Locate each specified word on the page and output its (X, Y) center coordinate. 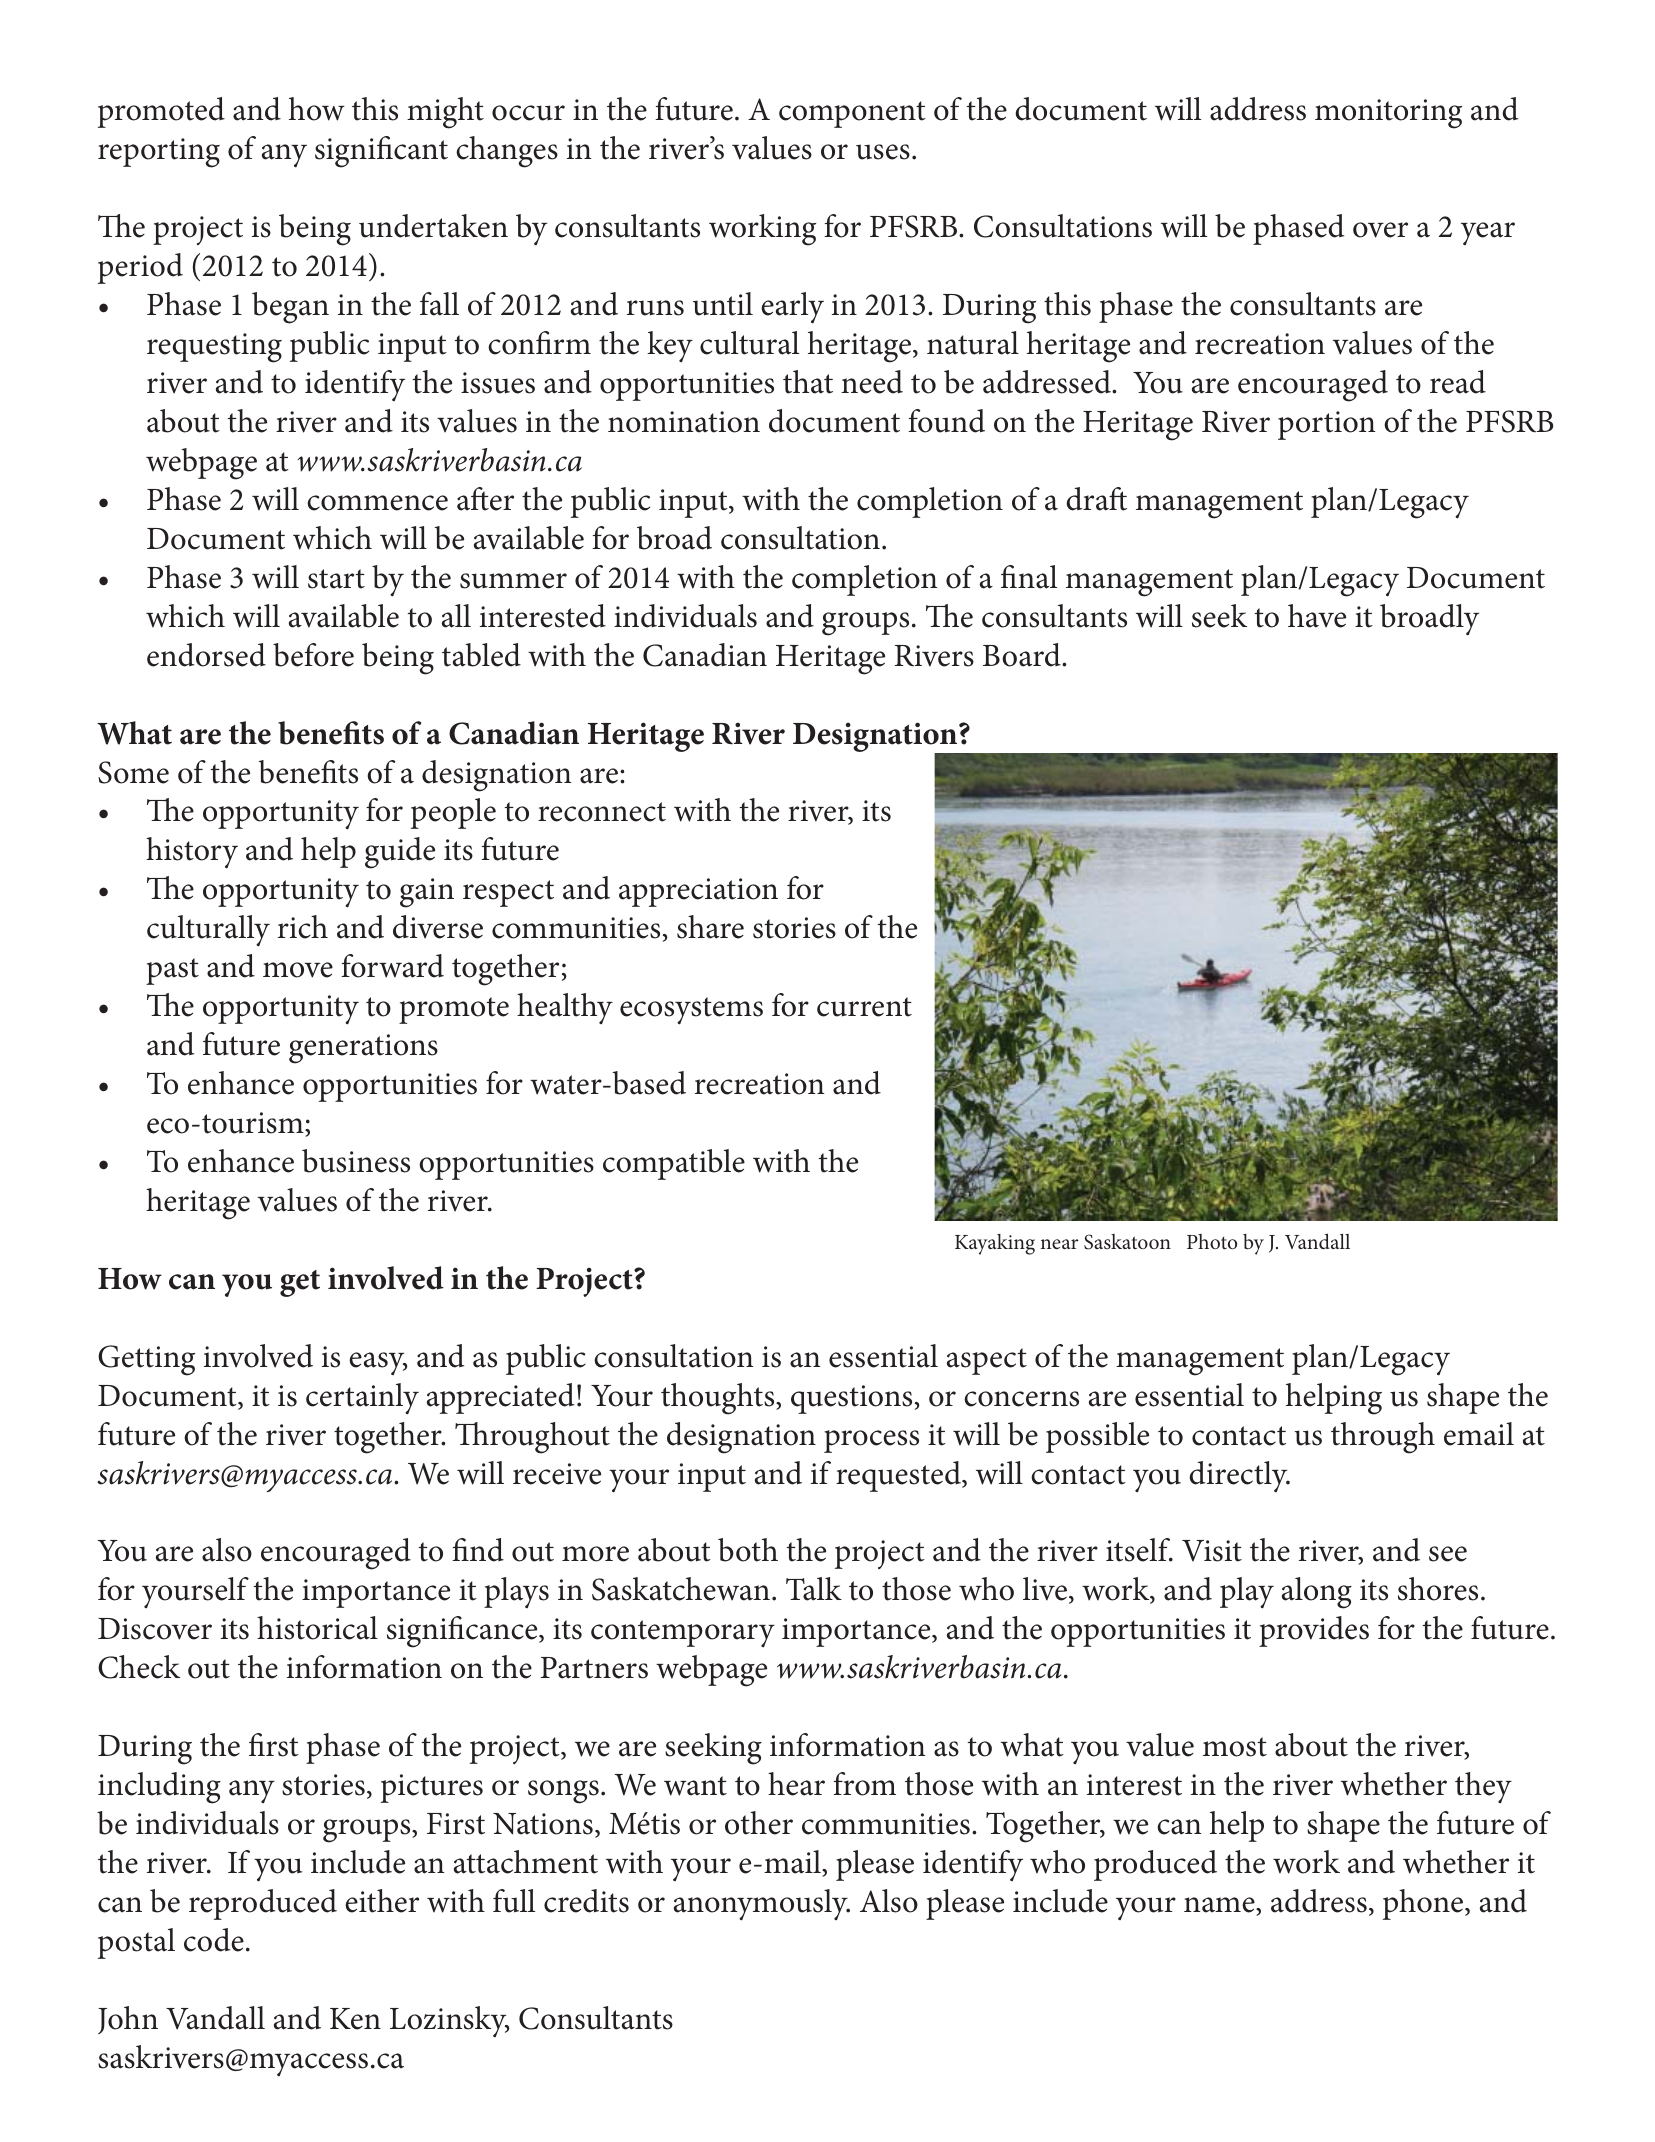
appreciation (698, 892)
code (214, 1940)
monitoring (1388, 114)
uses (883, 152)
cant (421, 150)
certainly (362, 1399)
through (1383, 1438)
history (192, 853)
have (1317, 616)
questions (851, 1399)
